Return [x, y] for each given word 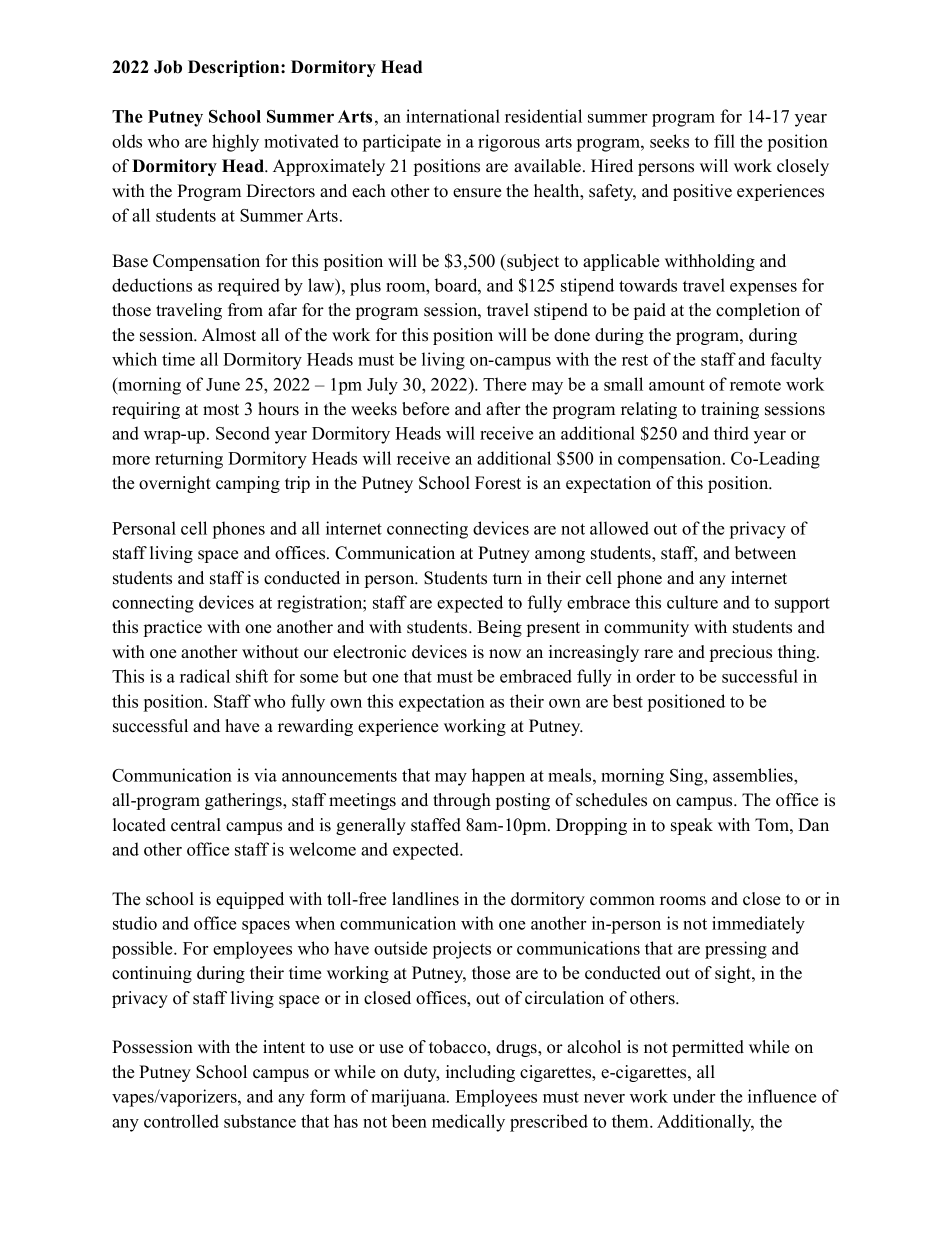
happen [498, 777]
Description [235, 68]
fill [724, 141]
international [453, 116]
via [265, 775]
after [503, 409]
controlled [181, 1121]
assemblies [754, 775]
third [731, 433]
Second [243, 433]
